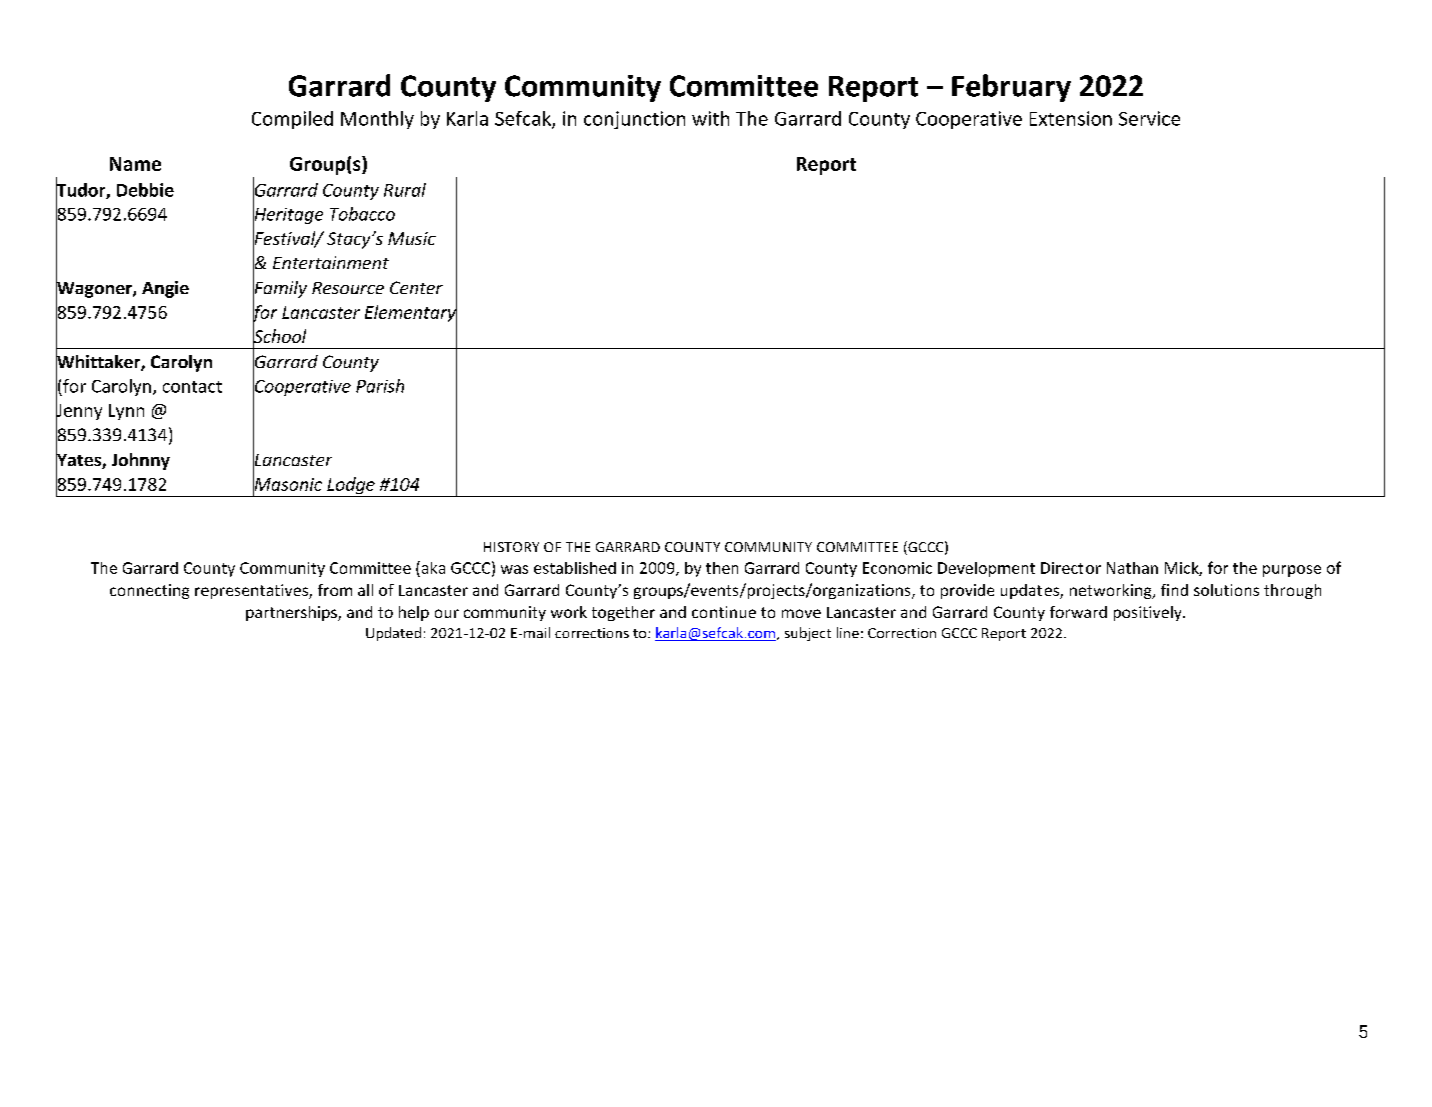 The image size is (1432, 1107). I want to click on Parish, so click(380, 386).
